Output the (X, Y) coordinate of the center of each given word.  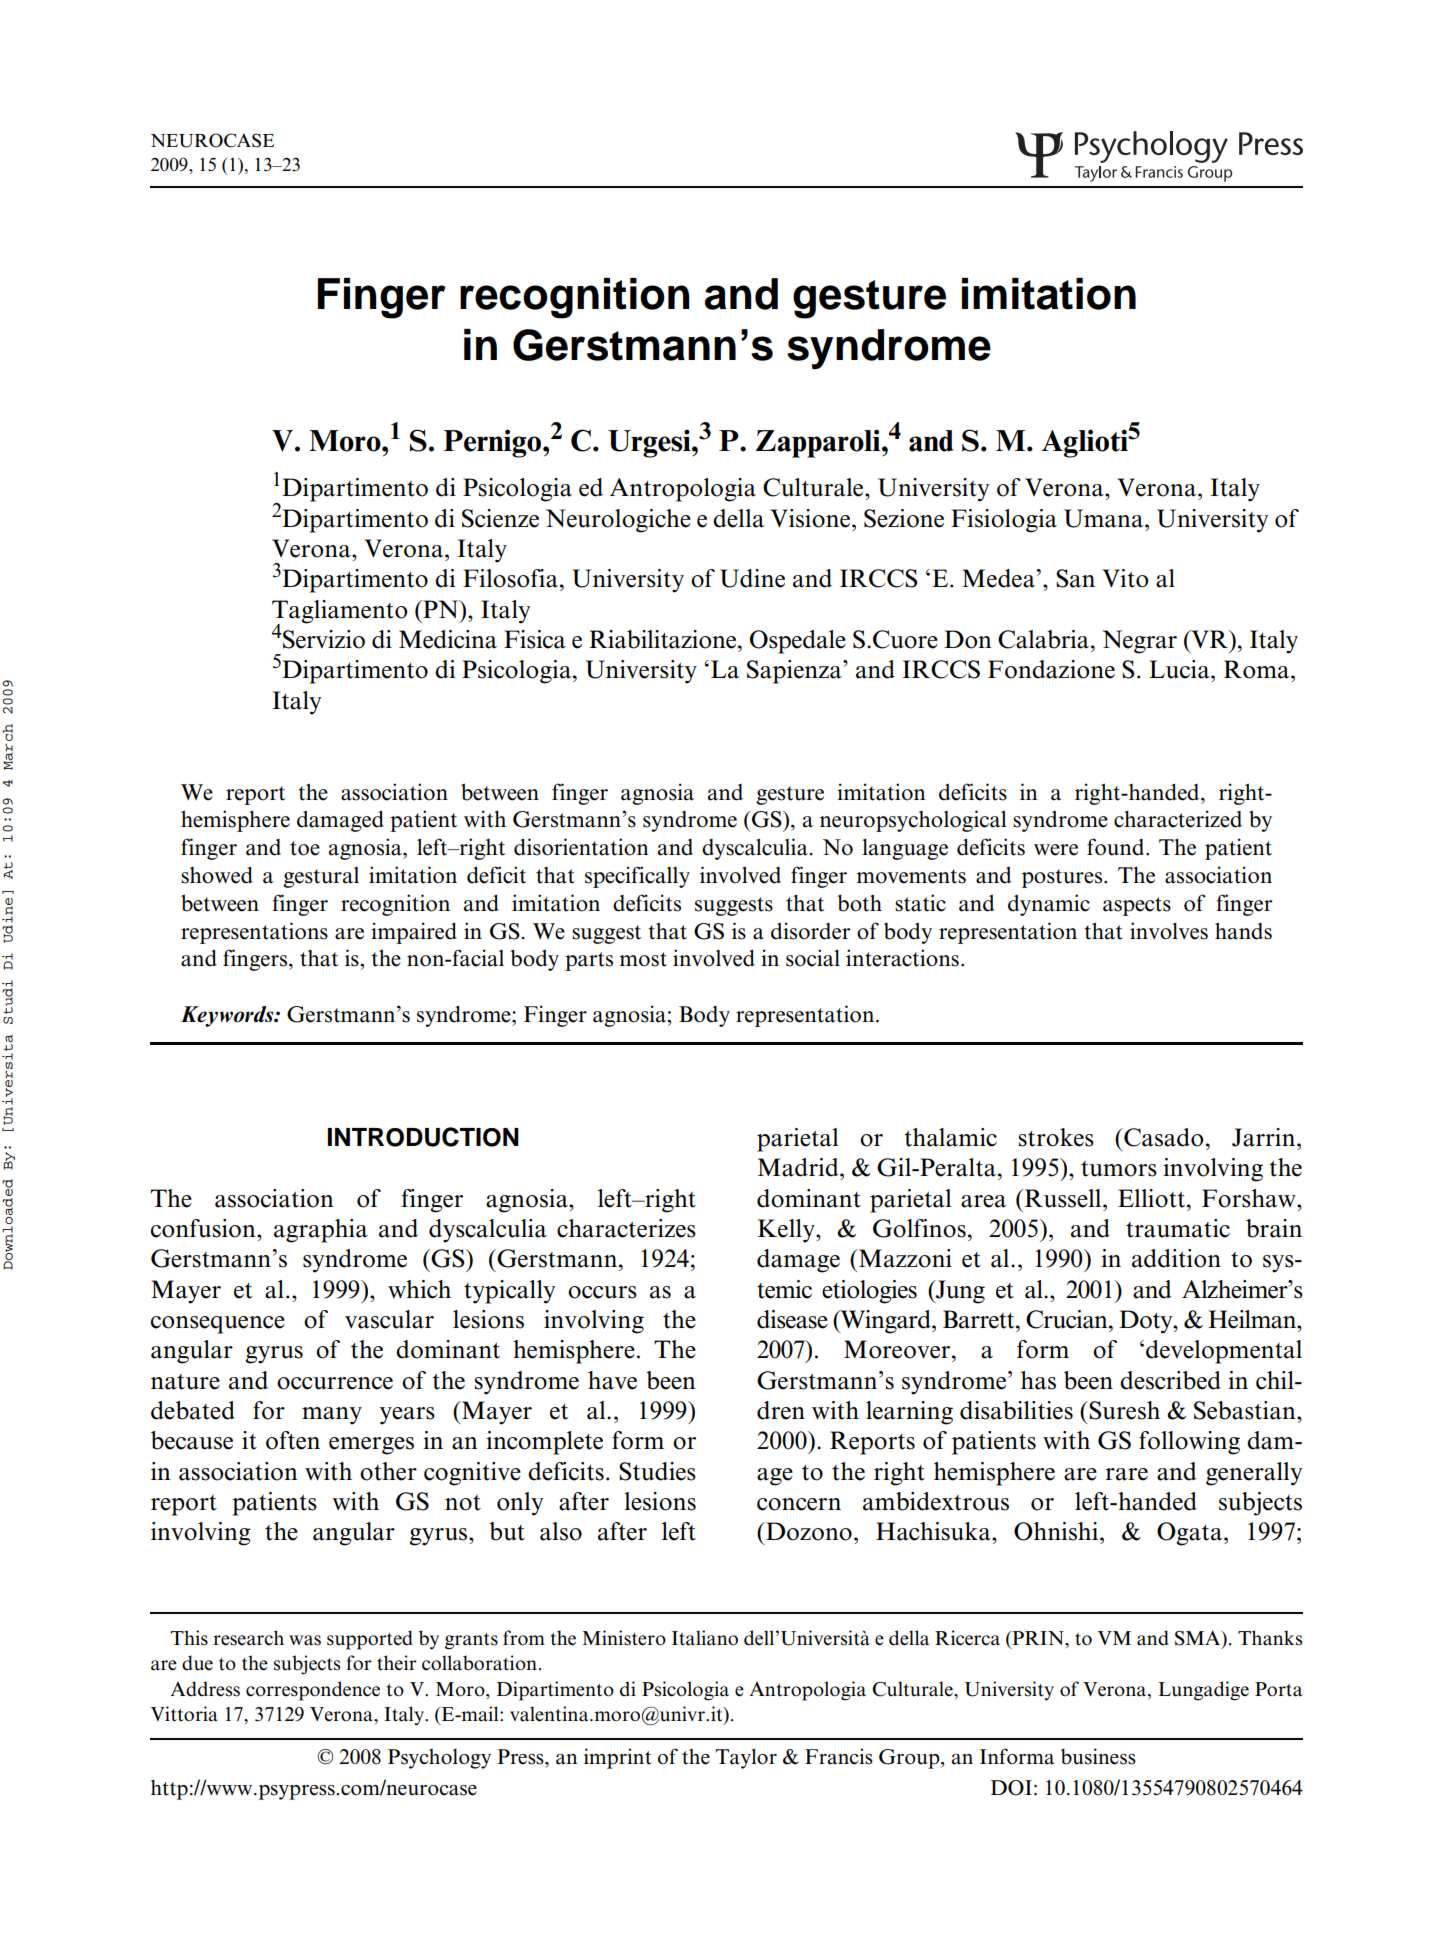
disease (792, 1319)
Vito (1125, 578)
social (813, 958)
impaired (414, 933)
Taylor (746, 1758)
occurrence (335, 1383)
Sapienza (795, 672)
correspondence (313, 1691)
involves (1169, 931)
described (1170, 1380)
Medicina (448, 639)
